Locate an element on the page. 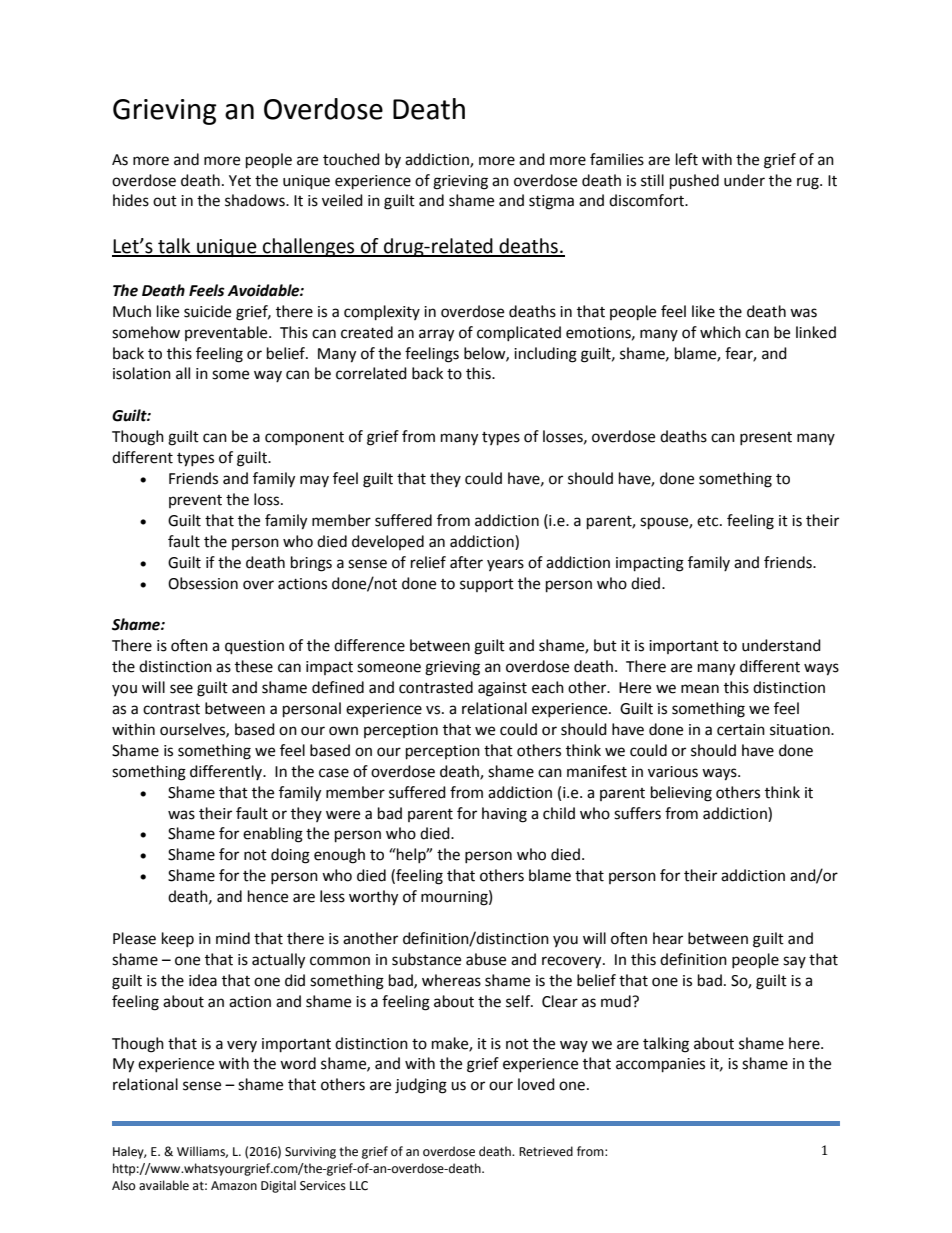 The height and width of the page is (1233, 952). Yet is located at coordinates (240, 181).
